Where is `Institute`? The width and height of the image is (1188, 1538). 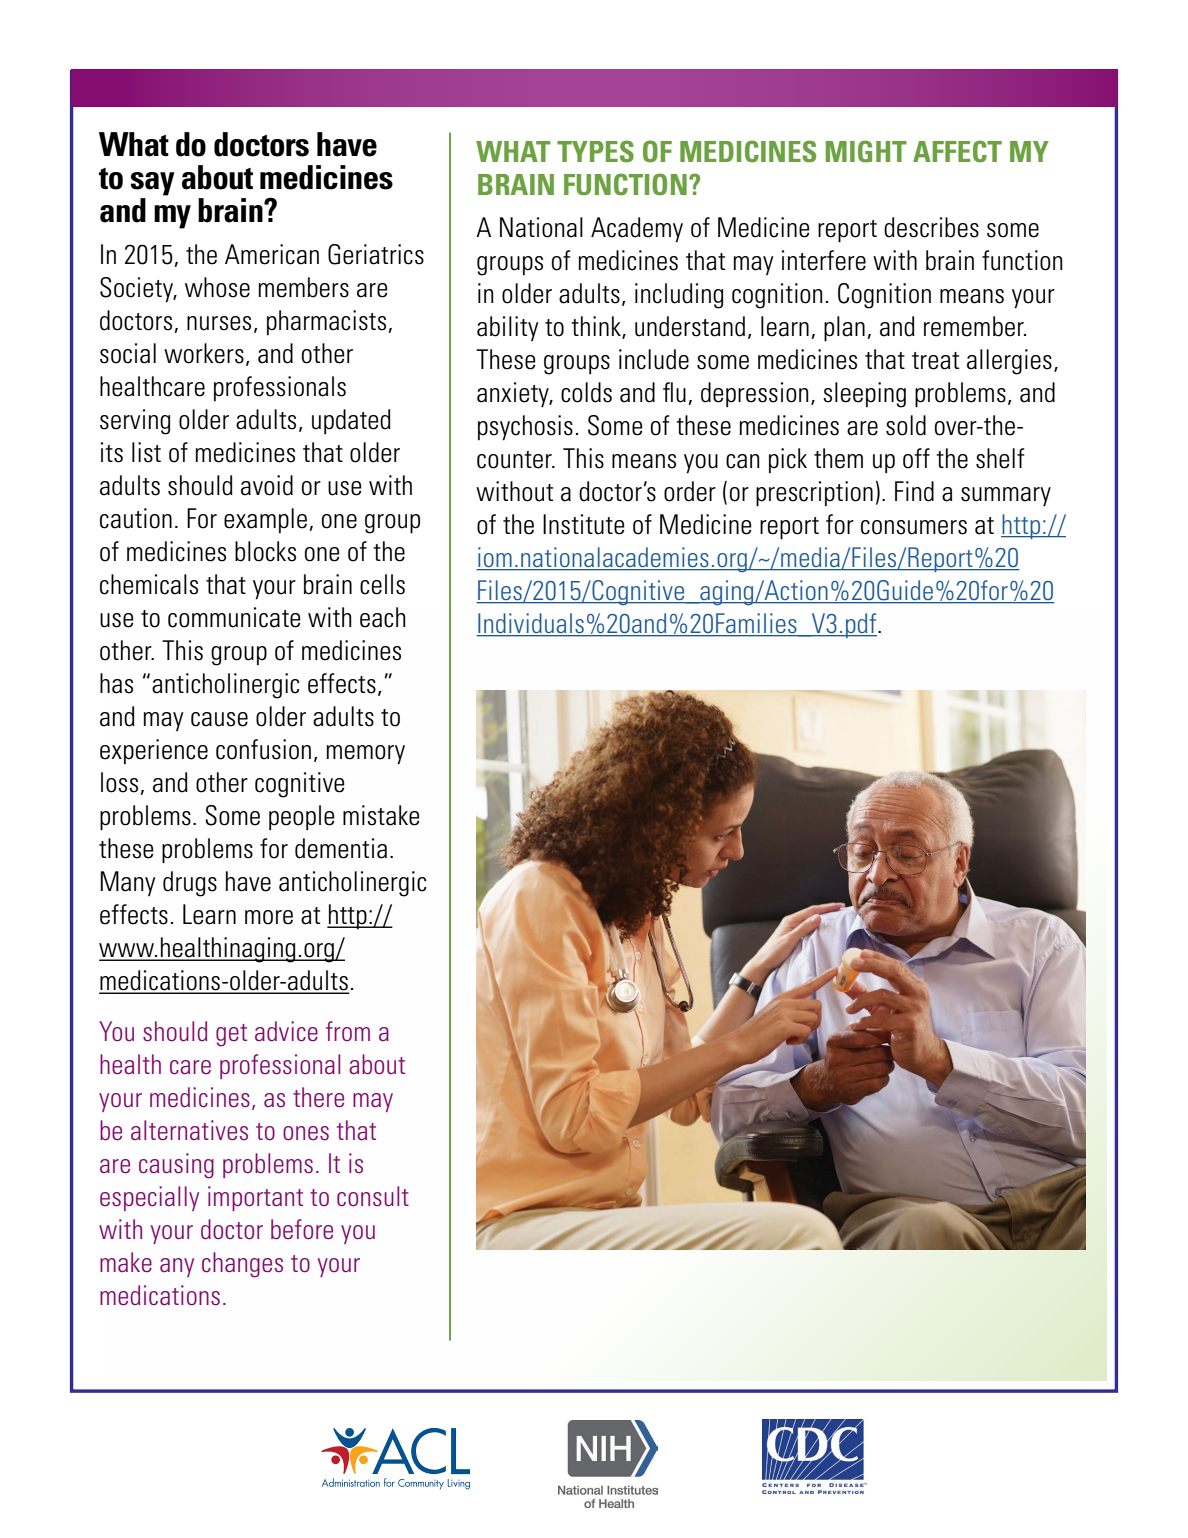 Institute is located at coordinates (584, 524).
